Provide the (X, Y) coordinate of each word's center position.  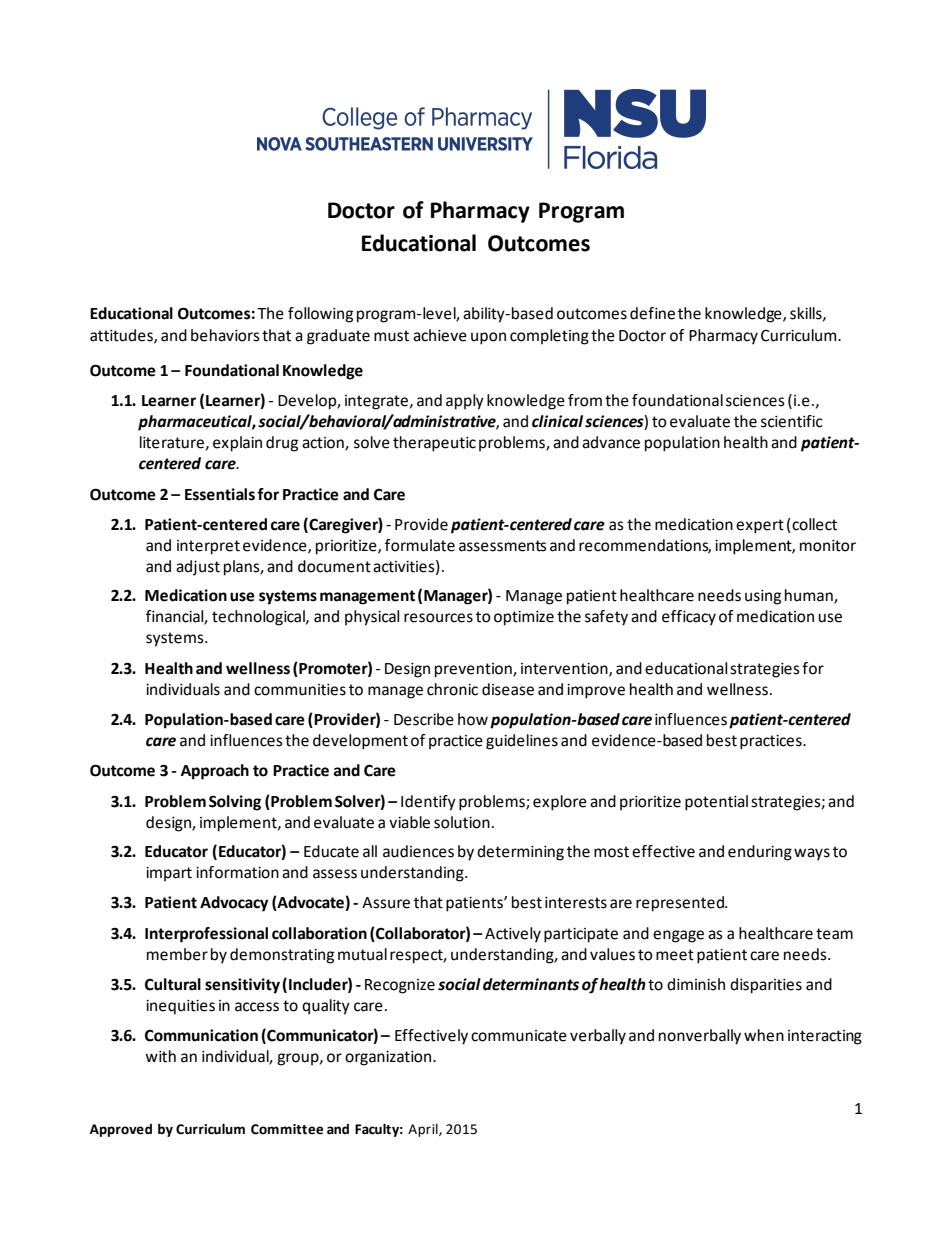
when (764, 1035)
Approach (215, 772)
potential (716, 803)
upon (488, 338)
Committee (287, 1129)
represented (681, 904)
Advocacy (234, 904)
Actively (513, 935)
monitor (828, 546)
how (473, 719)
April (424, 1130)
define (652, 313)
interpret (208, 547)
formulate (420, 545)
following (320, 315)
